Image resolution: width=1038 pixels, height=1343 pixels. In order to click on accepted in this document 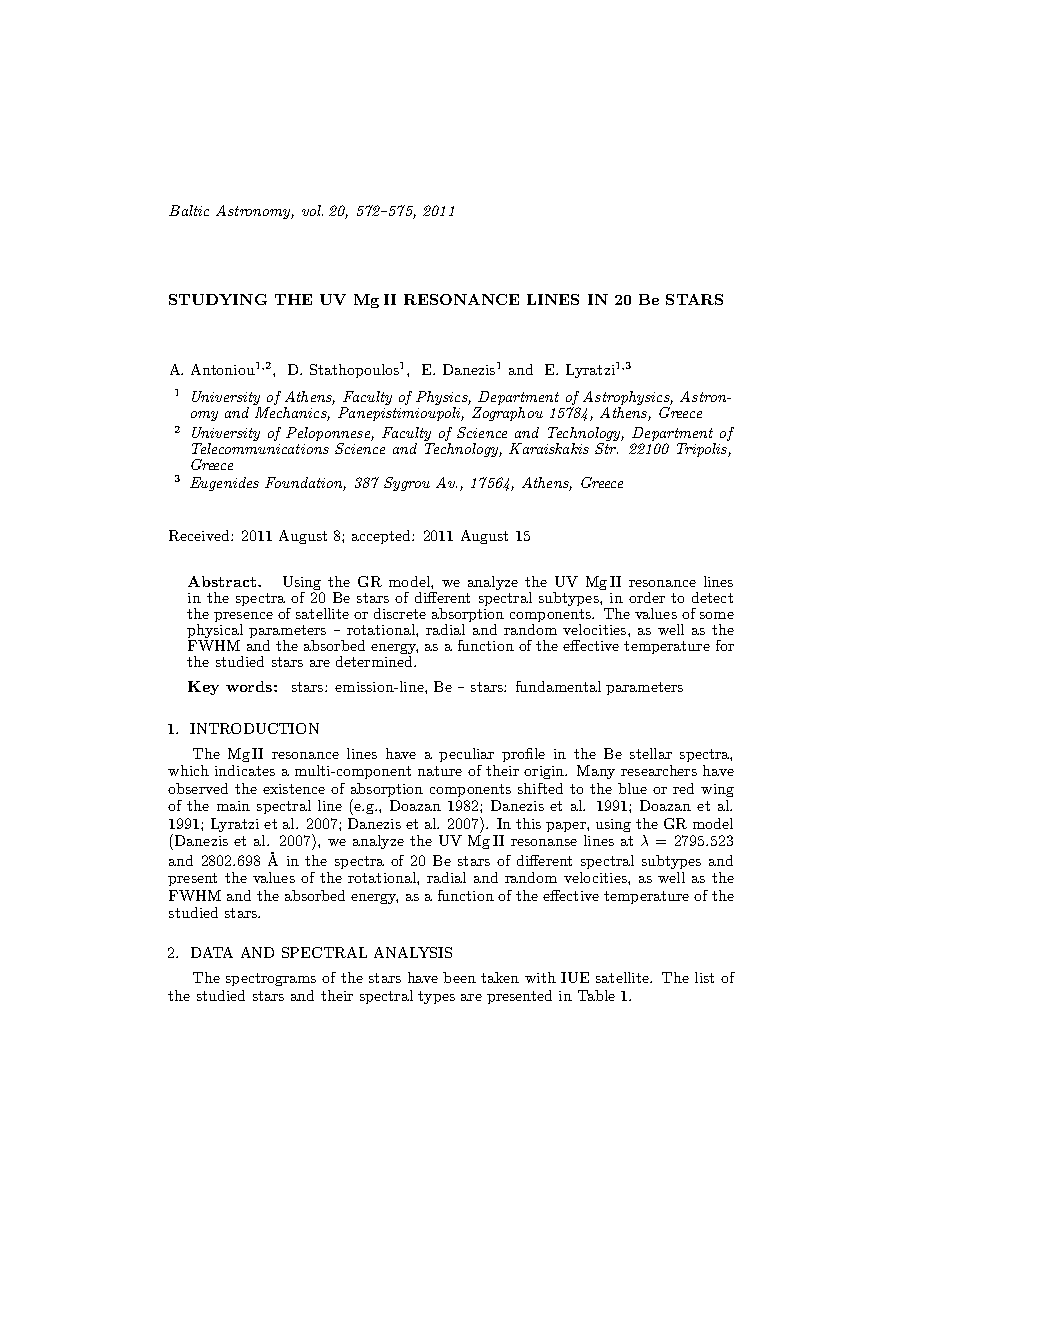, I will do `click(382, 537)`.
